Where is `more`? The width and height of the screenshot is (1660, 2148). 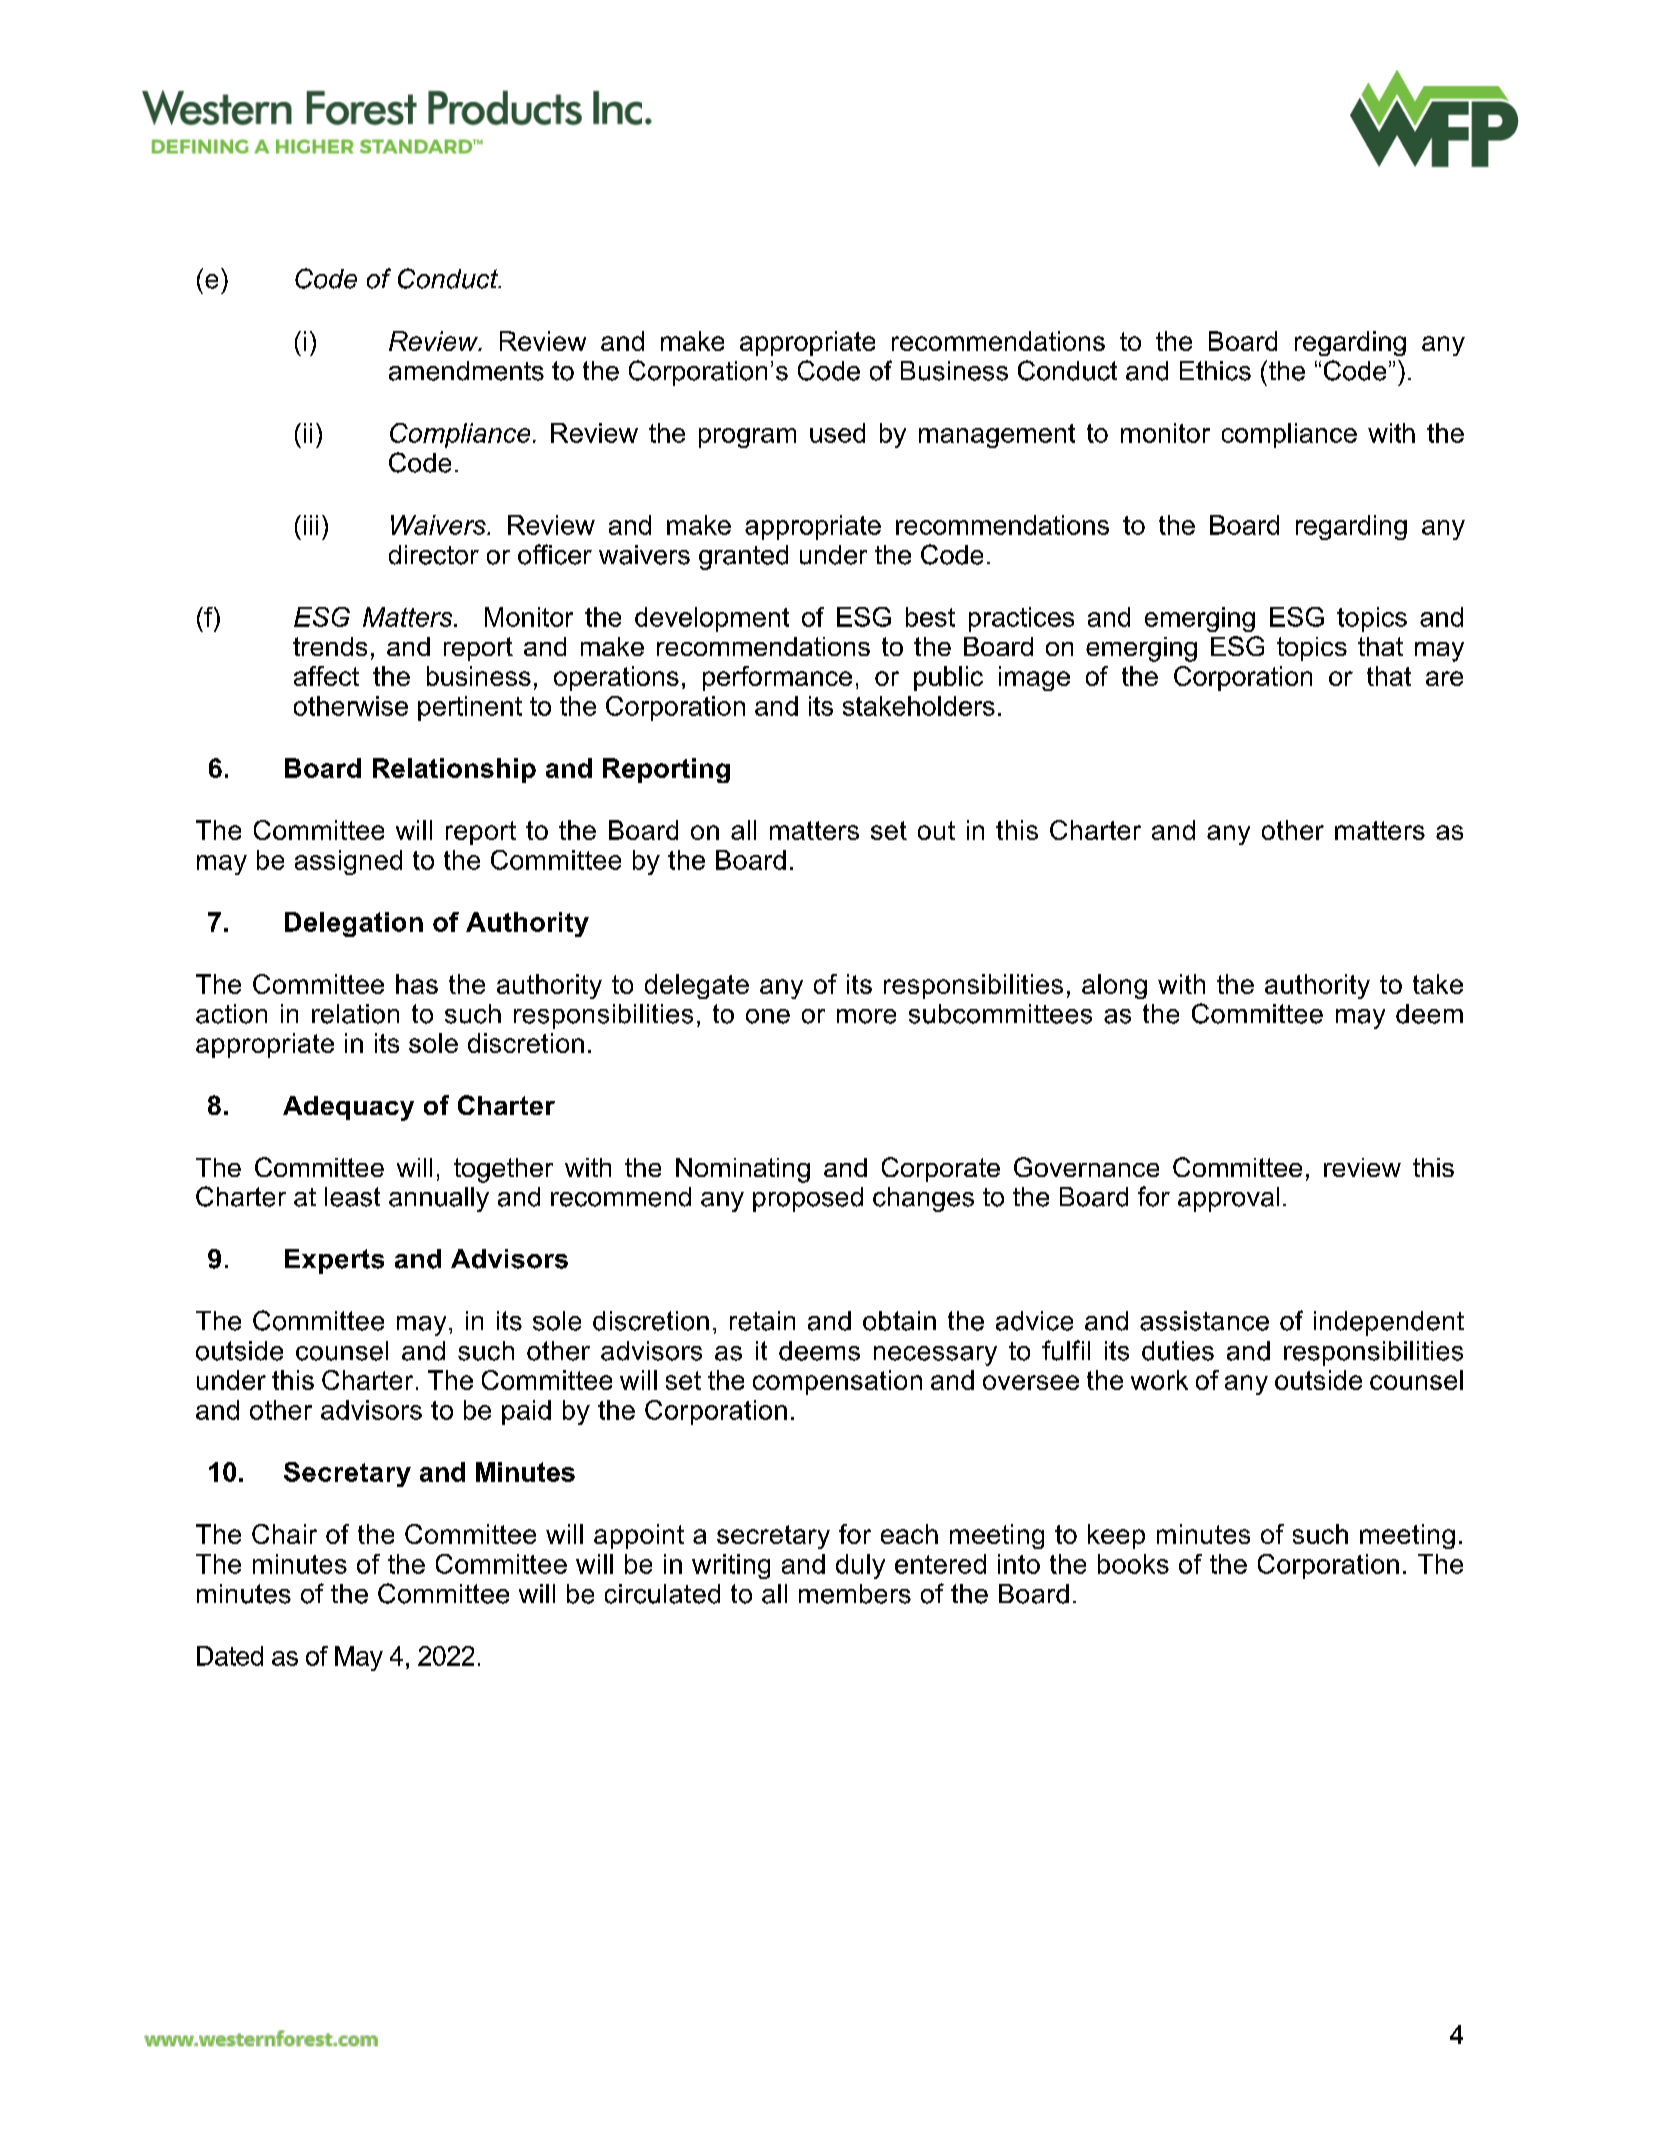
more is located at coordinates (866, 1016).
